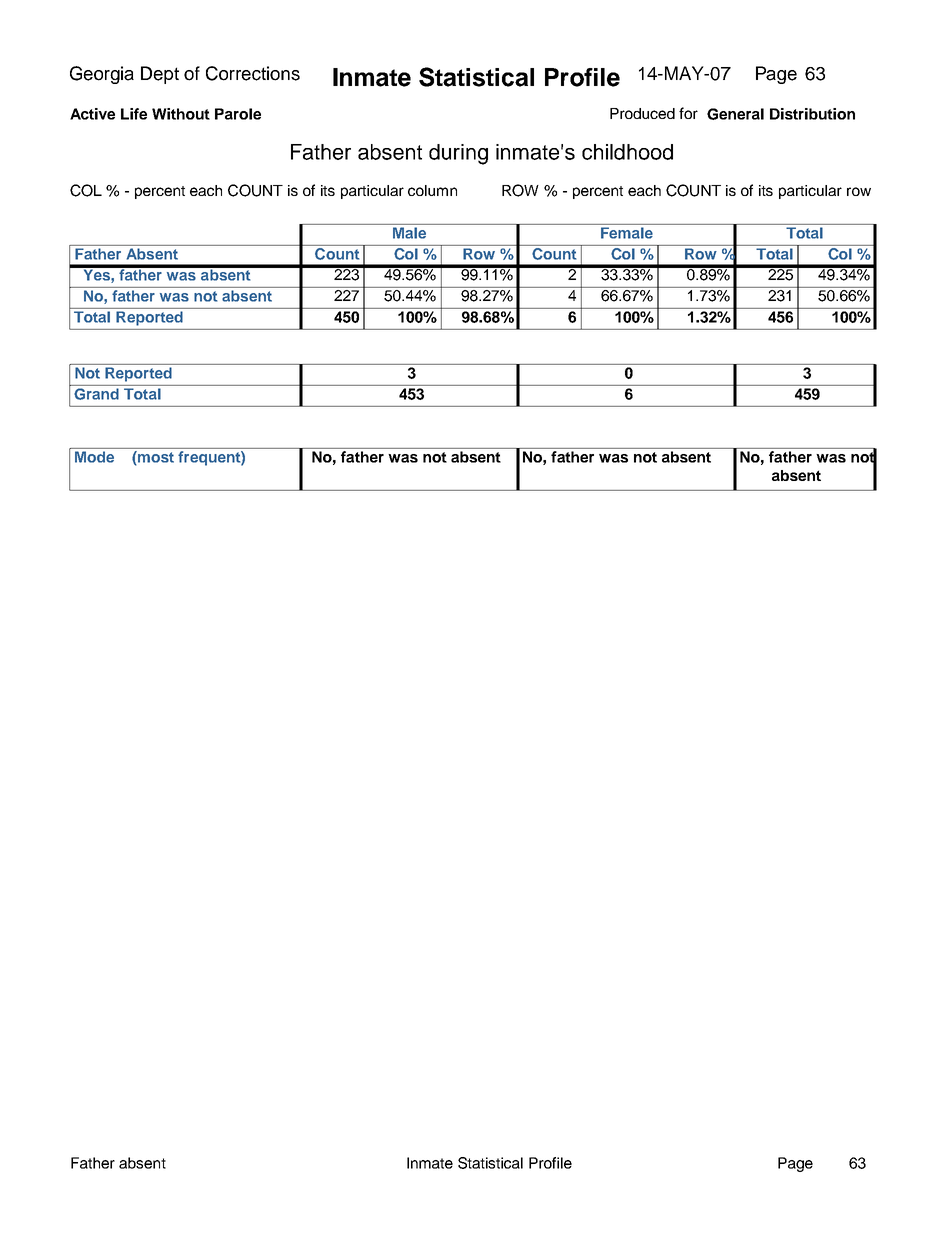  Describe the element at coordinates (96, 394) in the image. I see `Grand` at that location.
